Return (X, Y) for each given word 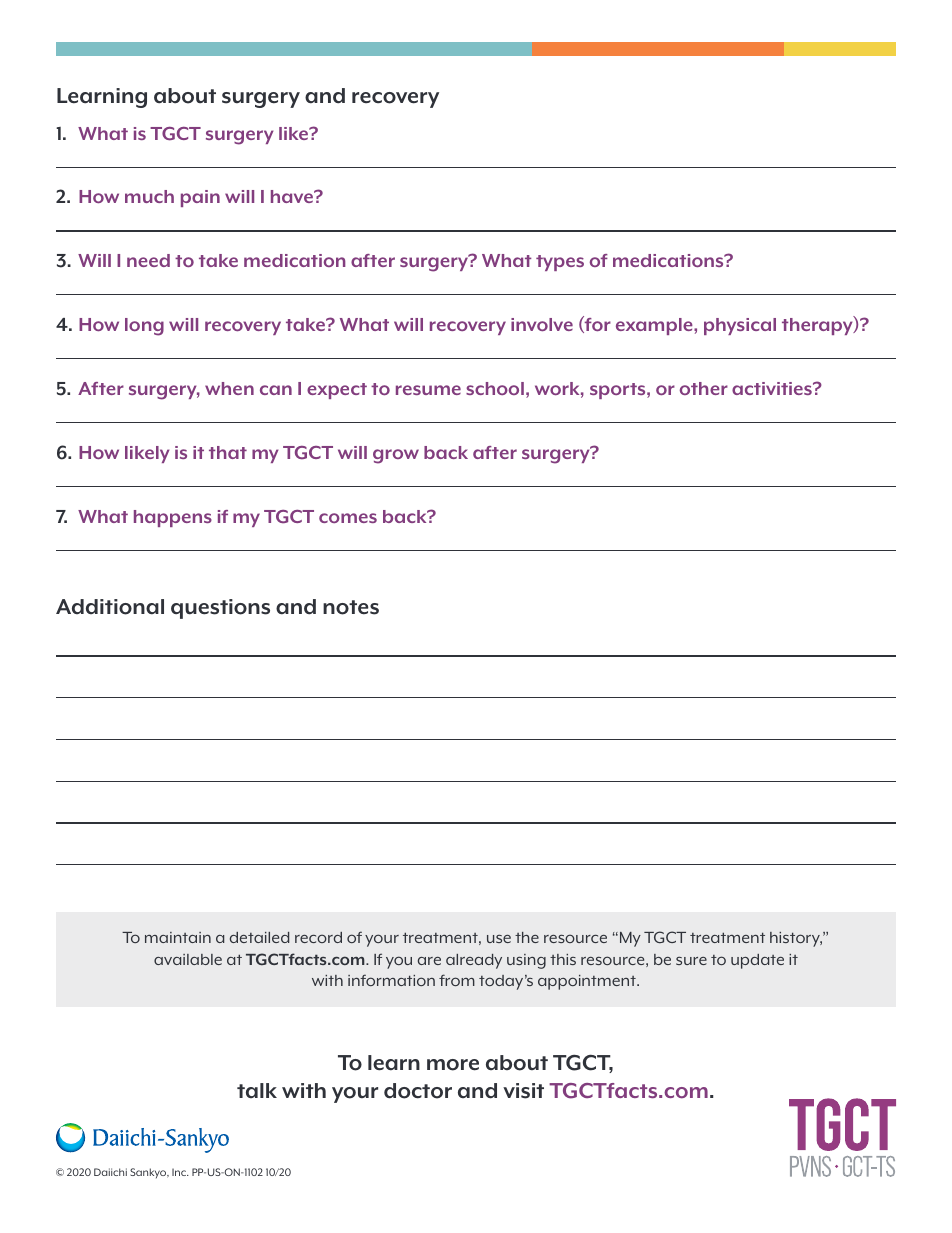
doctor (418, 1091)
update (757, 961)
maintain (178, 937)
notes (351, 607)
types (560, 263)
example (655, 326)
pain (200, 198)
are (429, 961)
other (704, 388)
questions (220, 609)
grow (396, 456)
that (228, 452)
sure (691, 961)
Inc (180, 1172)
